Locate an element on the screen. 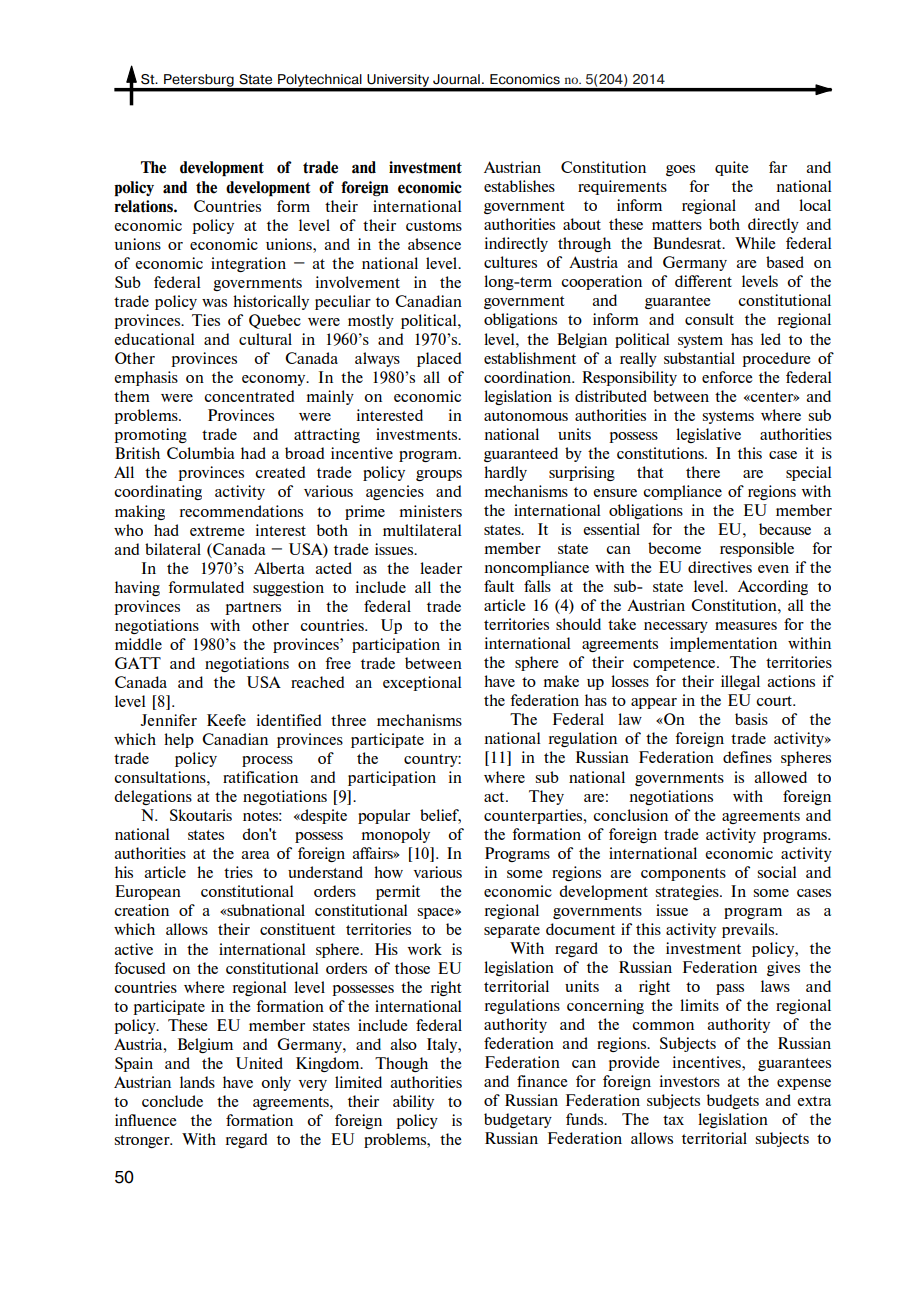  hardly is located at coordinates (505, 473).
